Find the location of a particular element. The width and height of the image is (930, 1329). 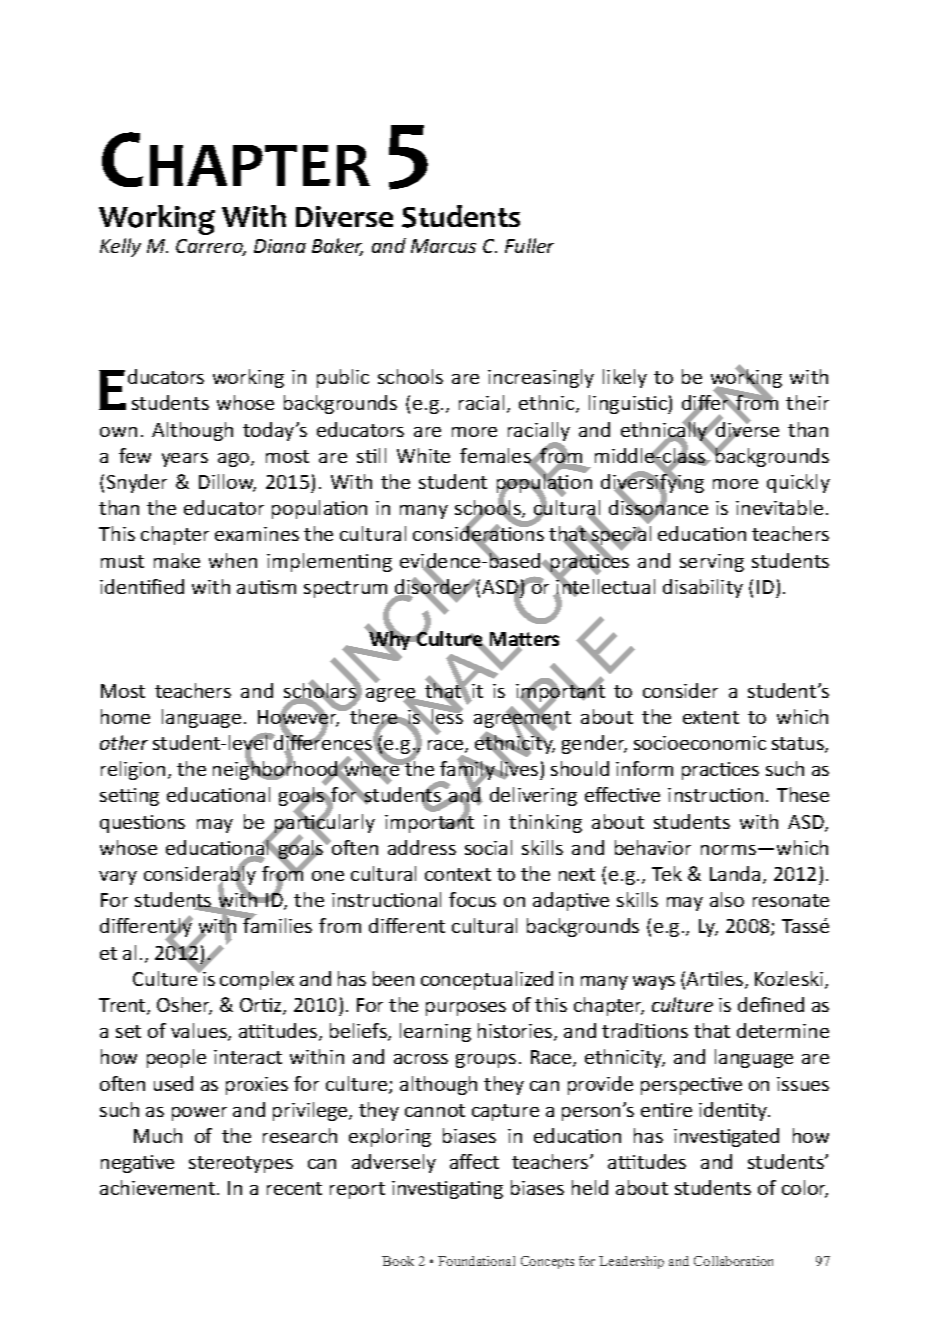

Kelly is located at coordinates (120, 247).
